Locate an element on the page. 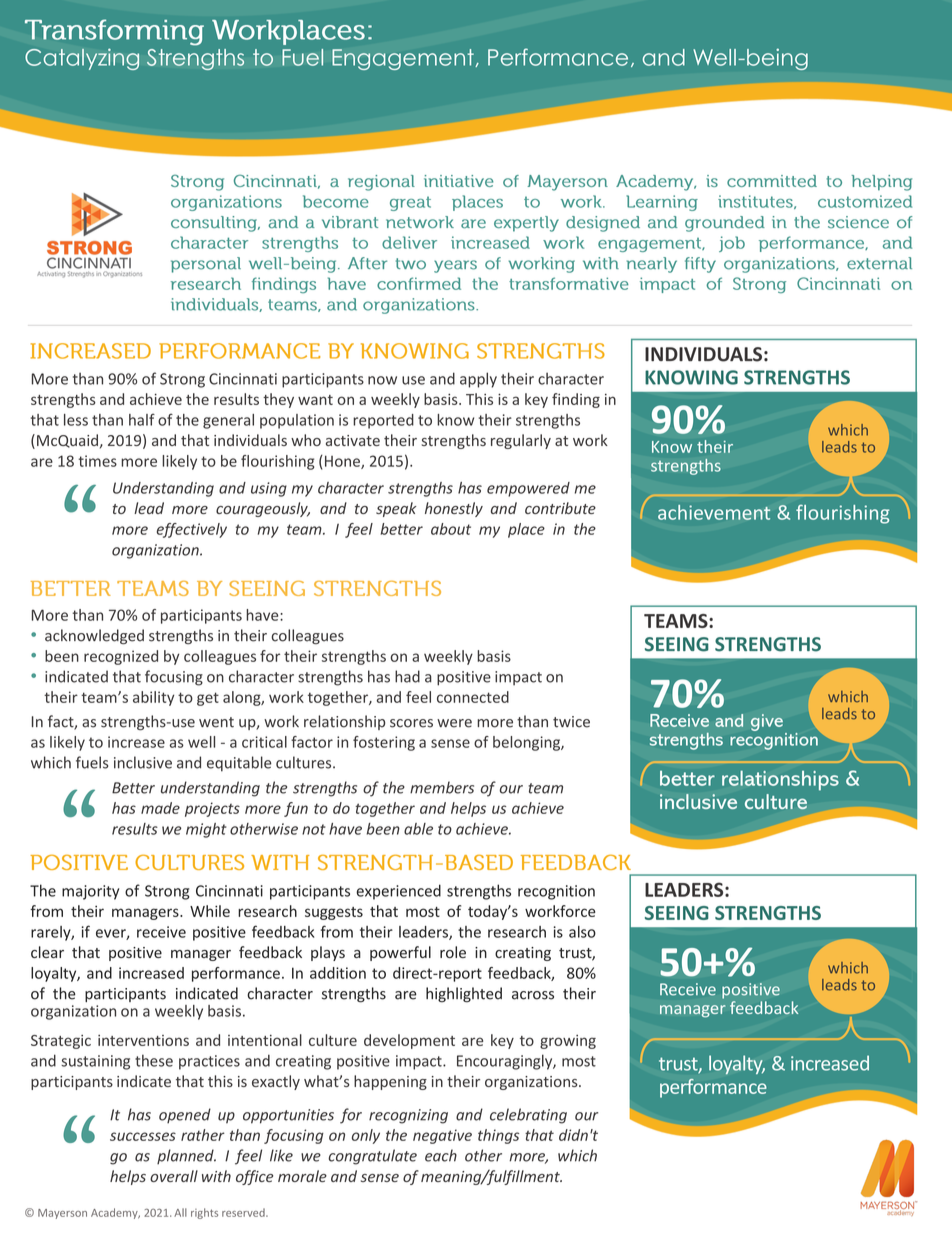  finding is located at coordinates (576, 400).
